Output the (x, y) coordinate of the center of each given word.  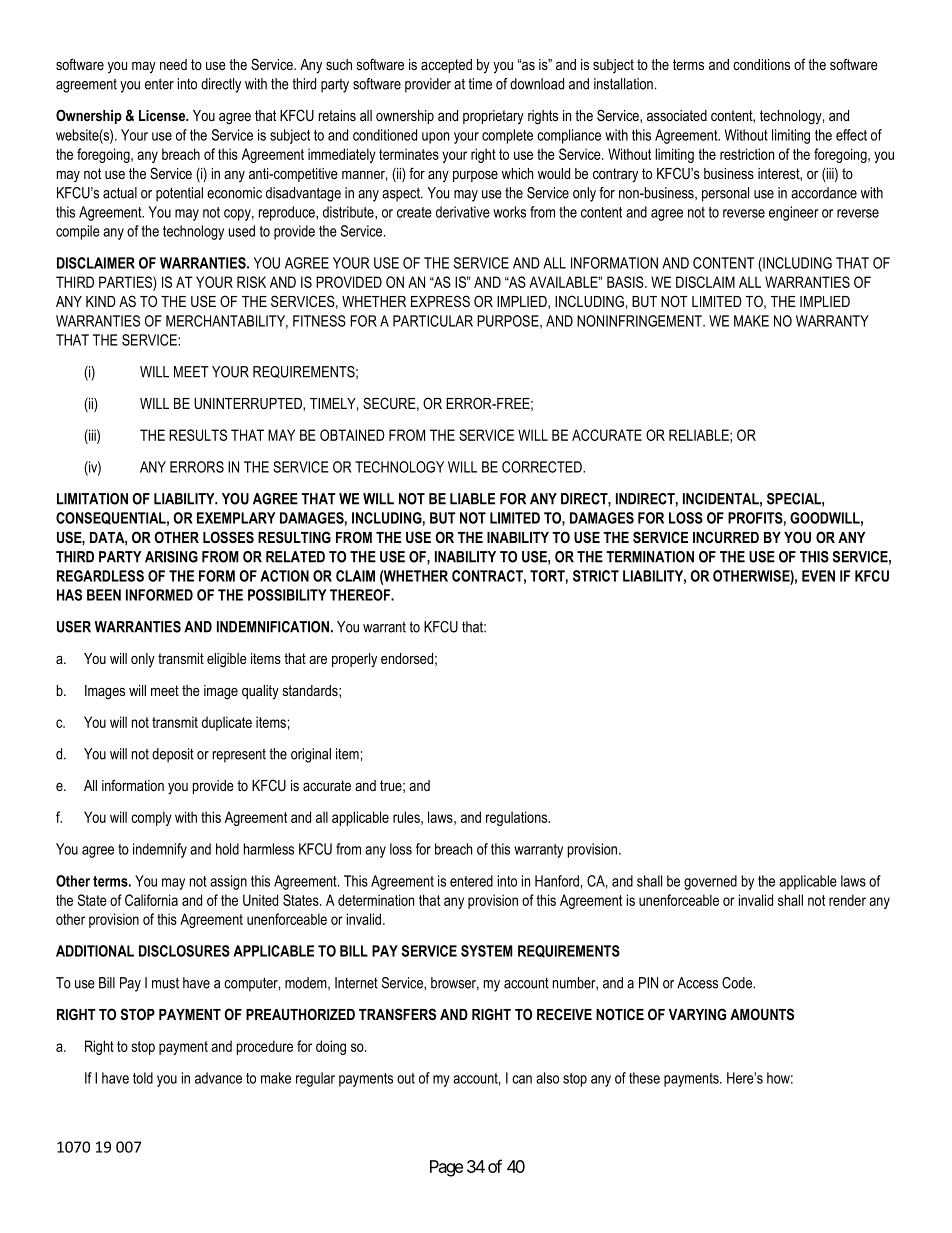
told (143, 1078)
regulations (518, 818)
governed (710, 882)
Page (446, 1168)
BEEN (104, 595)
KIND (101, 301)
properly (354, 660)
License (163, 115)
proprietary (493, 117)
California (151, 900)
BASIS (626, 282)
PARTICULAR (433, 321)
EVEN (818, 576)
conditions (761, 64)
